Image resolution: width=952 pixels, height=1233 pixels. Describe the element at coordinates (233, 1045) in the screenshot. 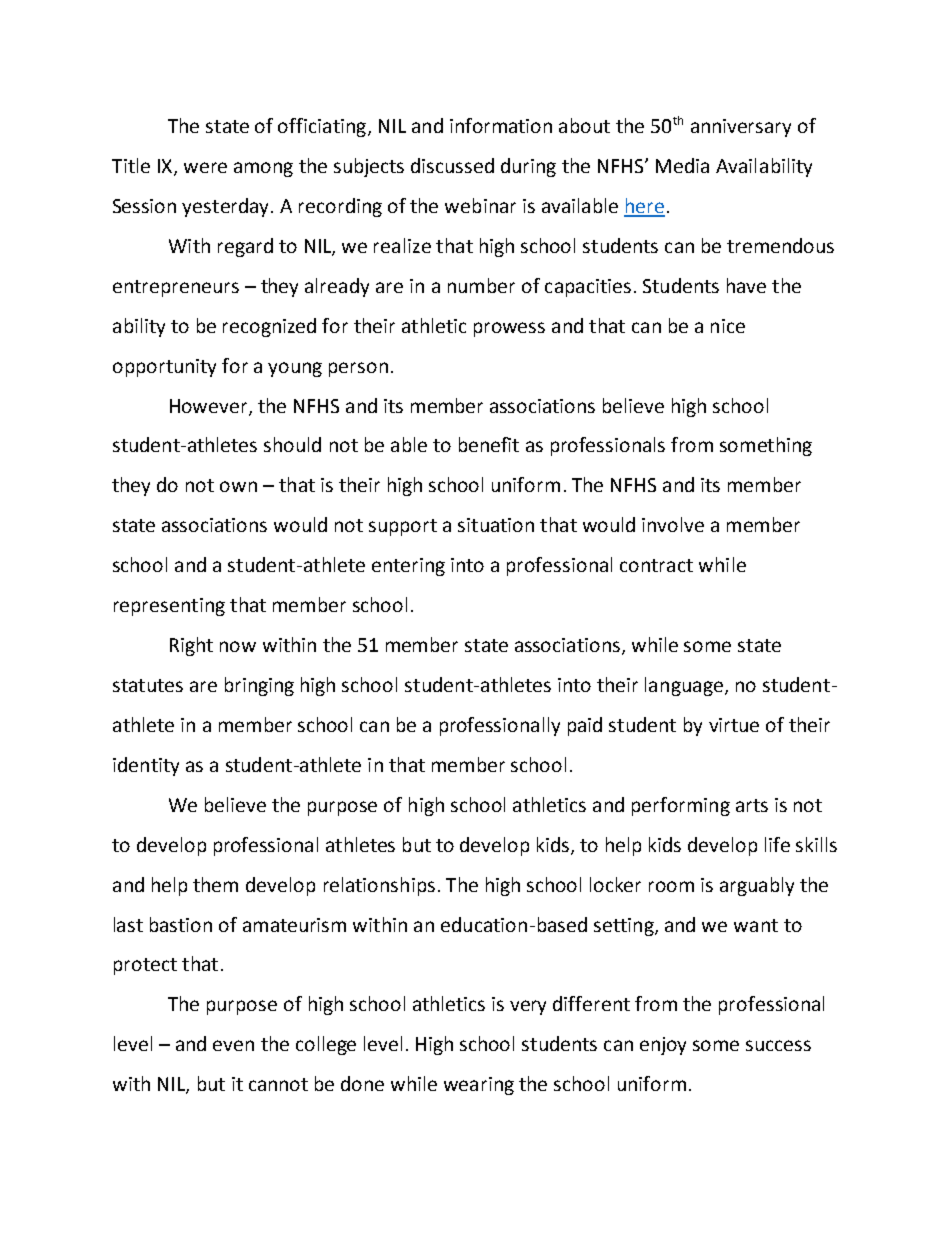

I see `even` at that location.
